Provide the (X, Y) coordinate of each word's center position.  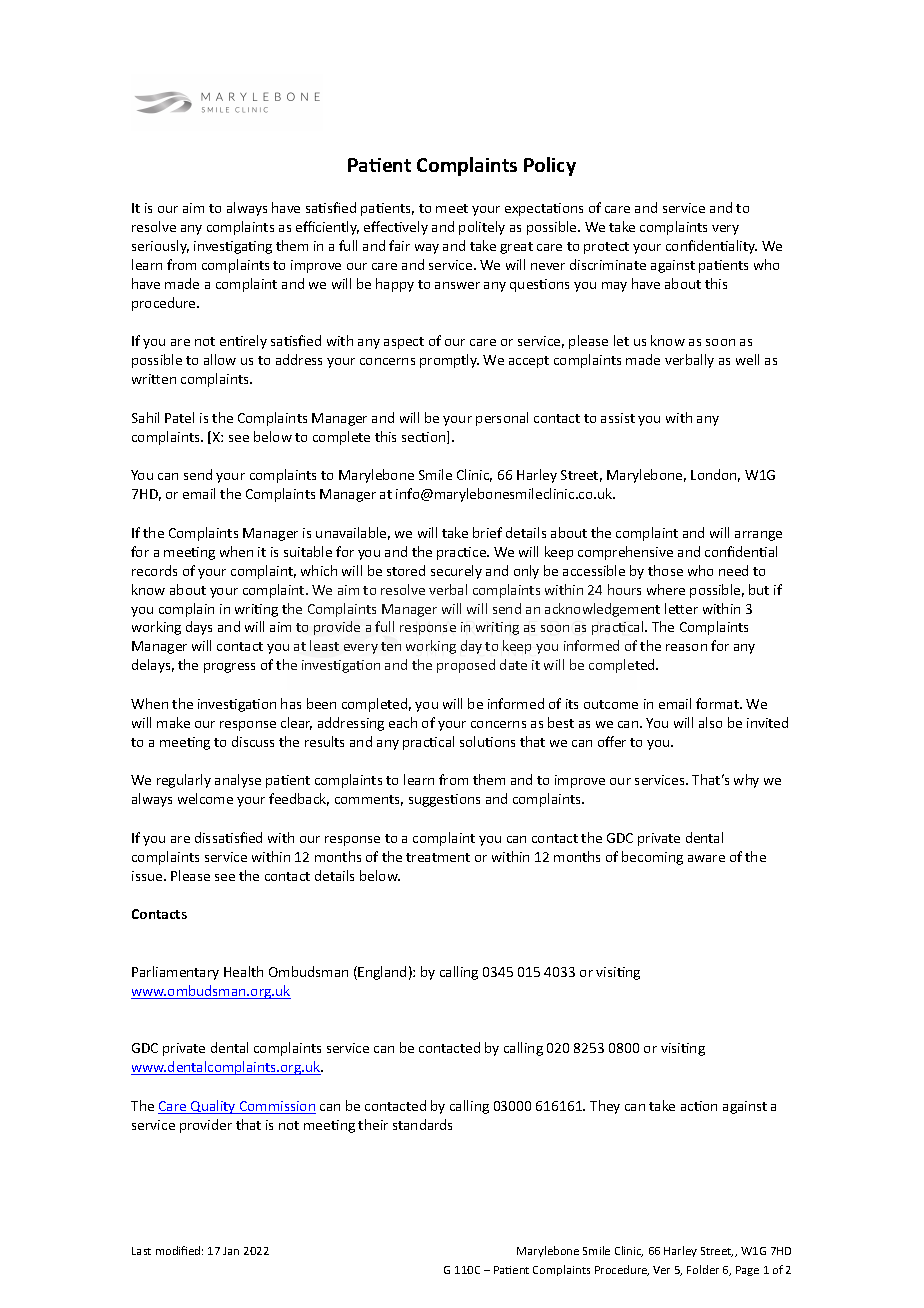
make (173, 722)
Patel (179, 417)
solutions (487, 741)
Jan (231, 1251)
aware (706, 858)
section (425, 437)
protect (606, 248)
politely (482, 228)
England (382, 973)
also (710, 722)
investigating (233, 247)
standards (422, 1124)
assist (618, 418)
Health (243, 971)
